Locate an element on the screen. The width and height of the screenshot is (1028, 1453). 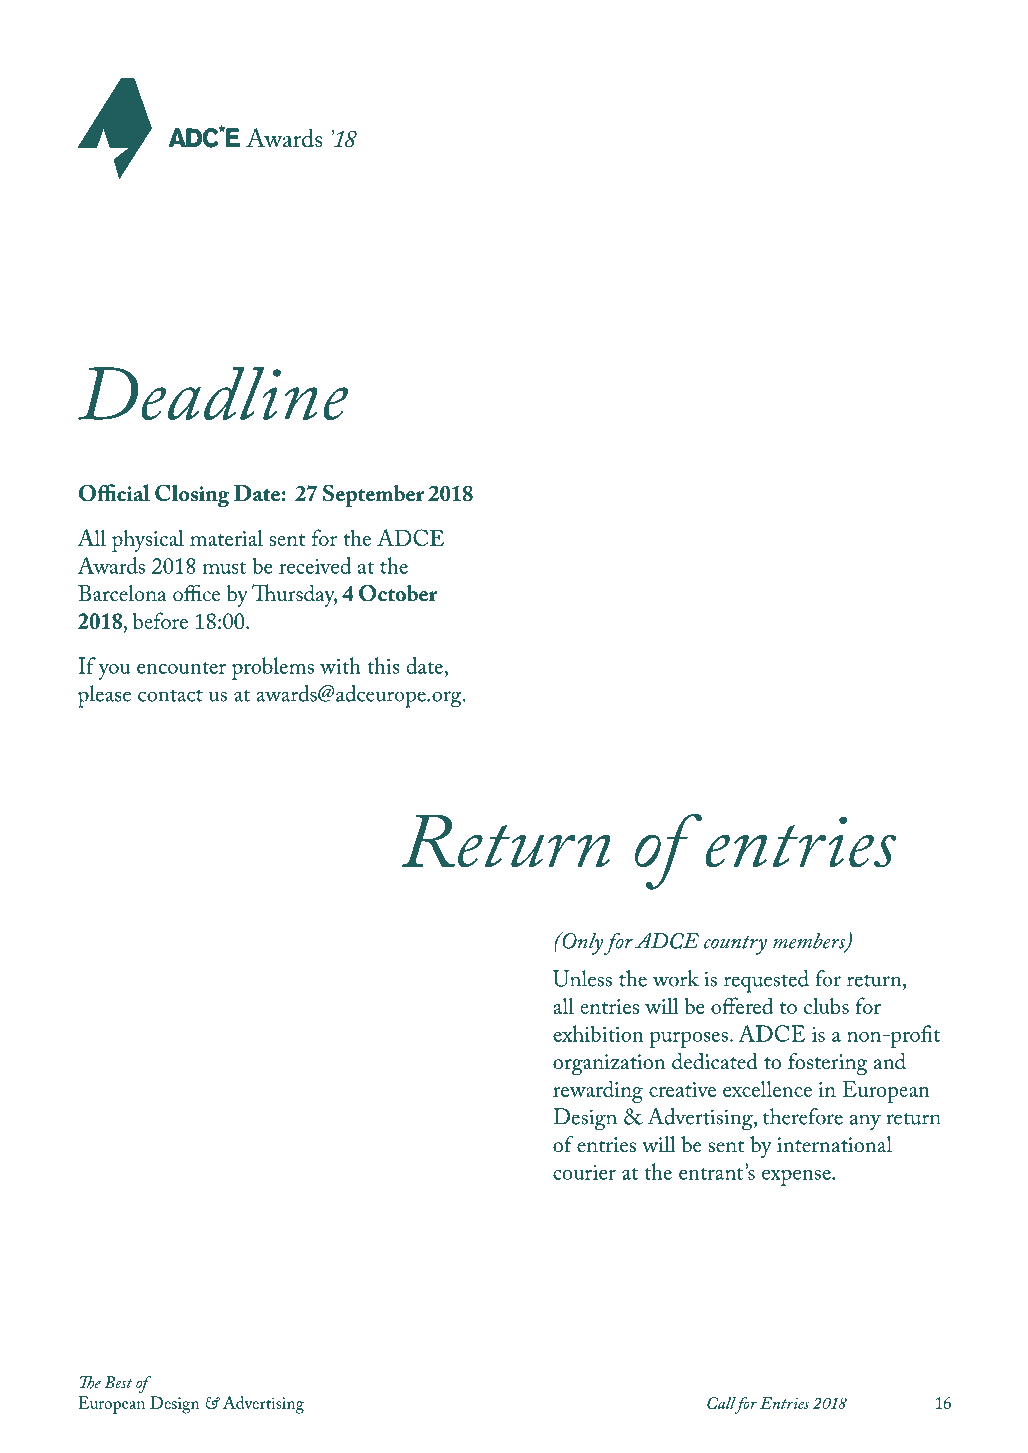
October is located at coordinates (398, 593).
